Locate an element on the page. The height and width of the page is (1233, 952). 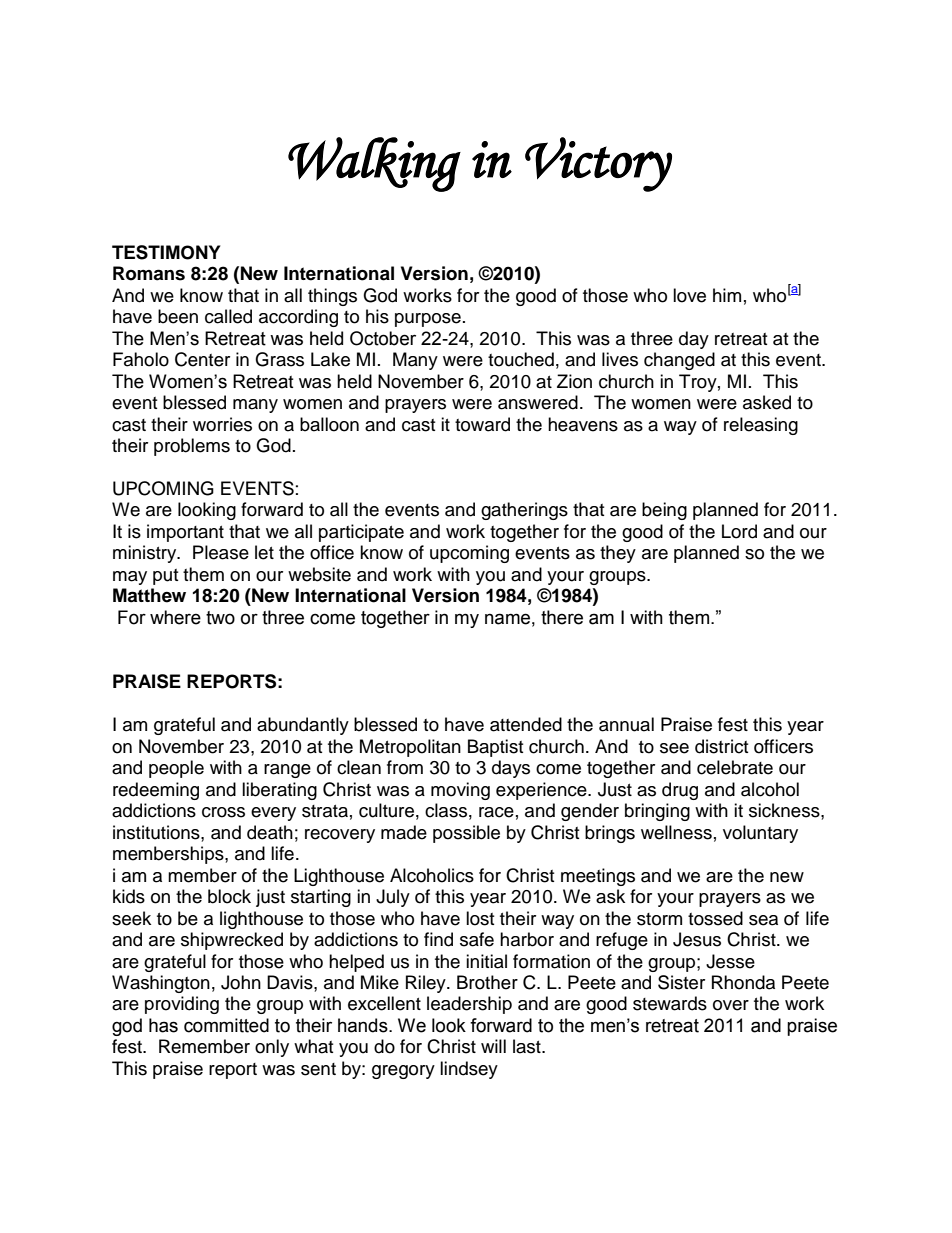
TESTIMONY is located at coordinates (166, 252).
